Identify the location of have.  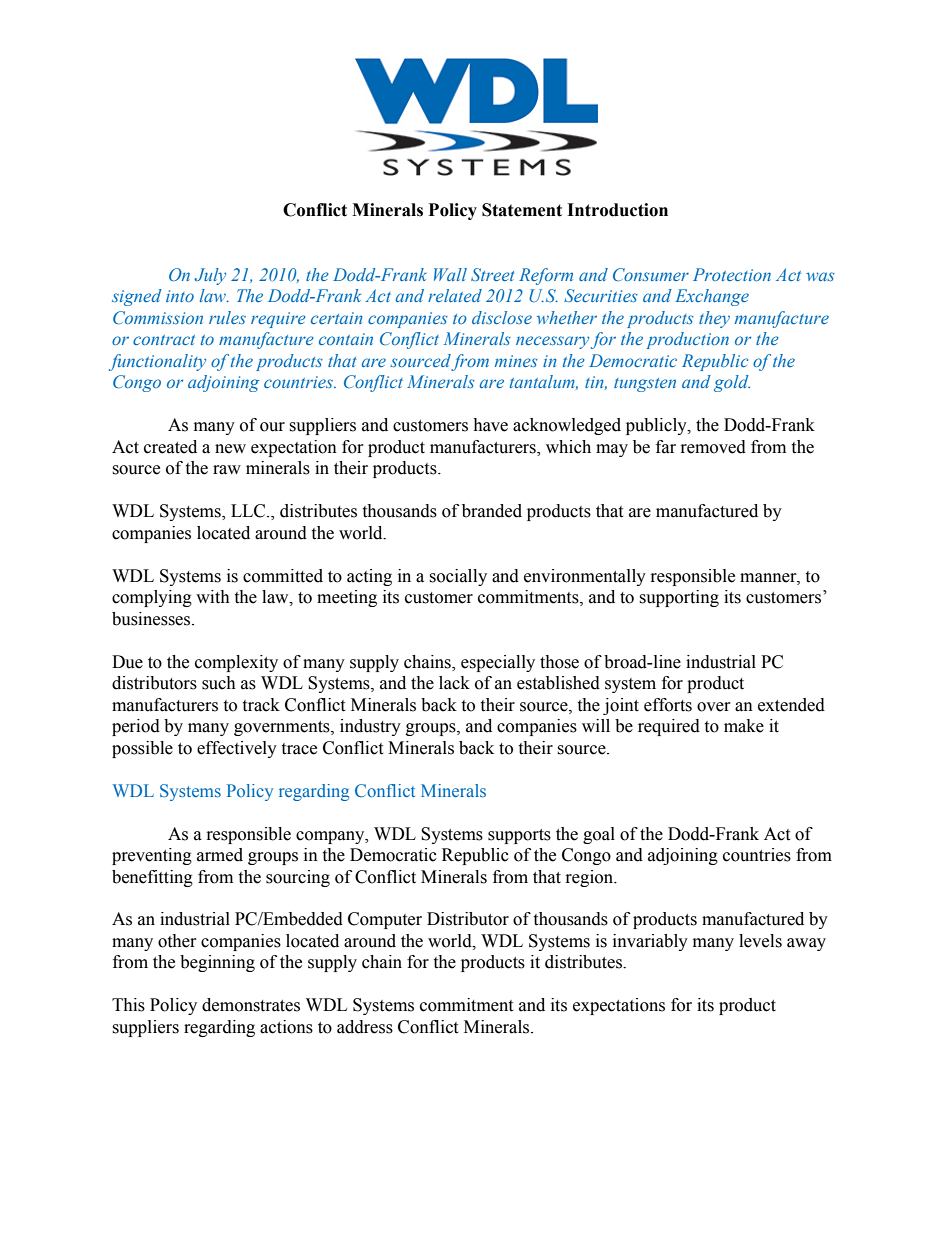
(490, 425).
